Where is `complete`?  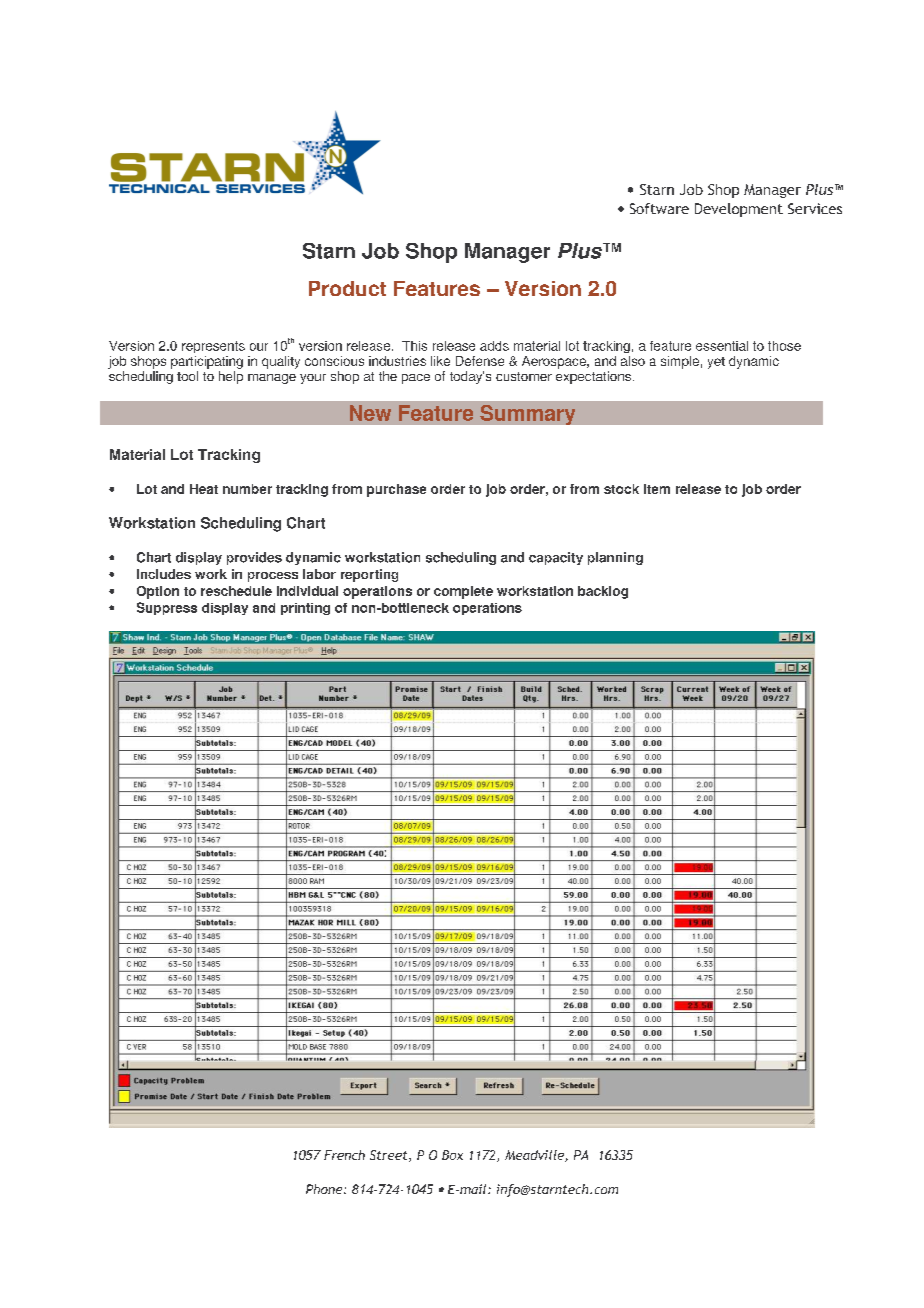 complete is located at coordinates (463, 592).
